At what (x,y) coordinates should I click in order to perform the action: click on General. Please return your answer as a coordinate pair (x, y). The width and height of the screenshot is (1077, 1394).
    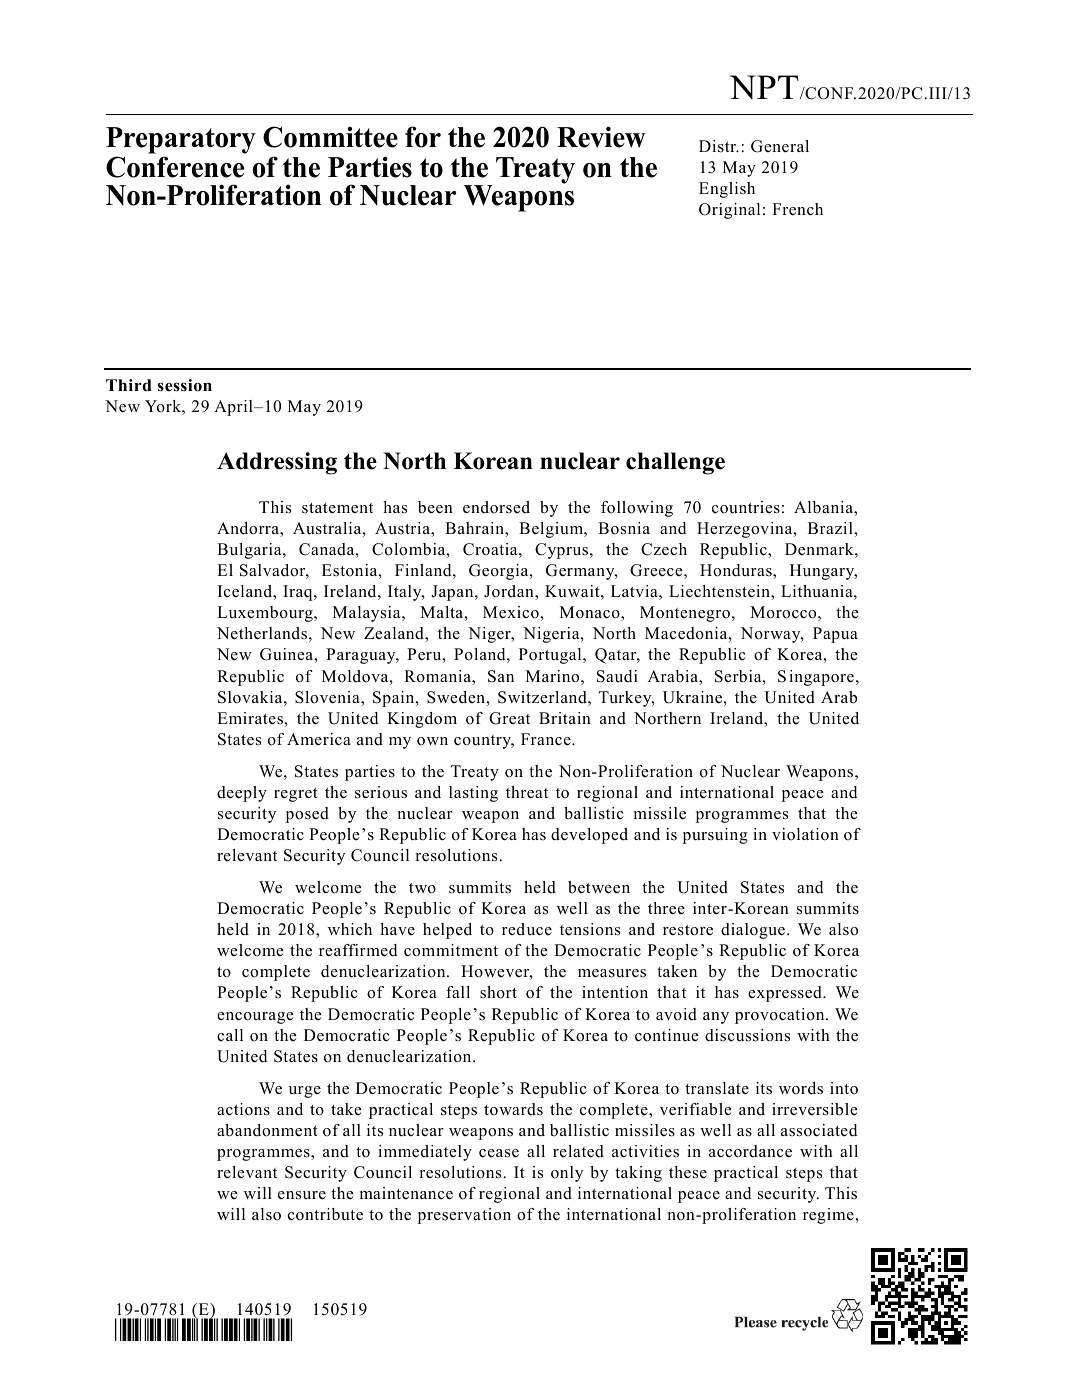
    Looking at the image, I should click on (780, 146).
